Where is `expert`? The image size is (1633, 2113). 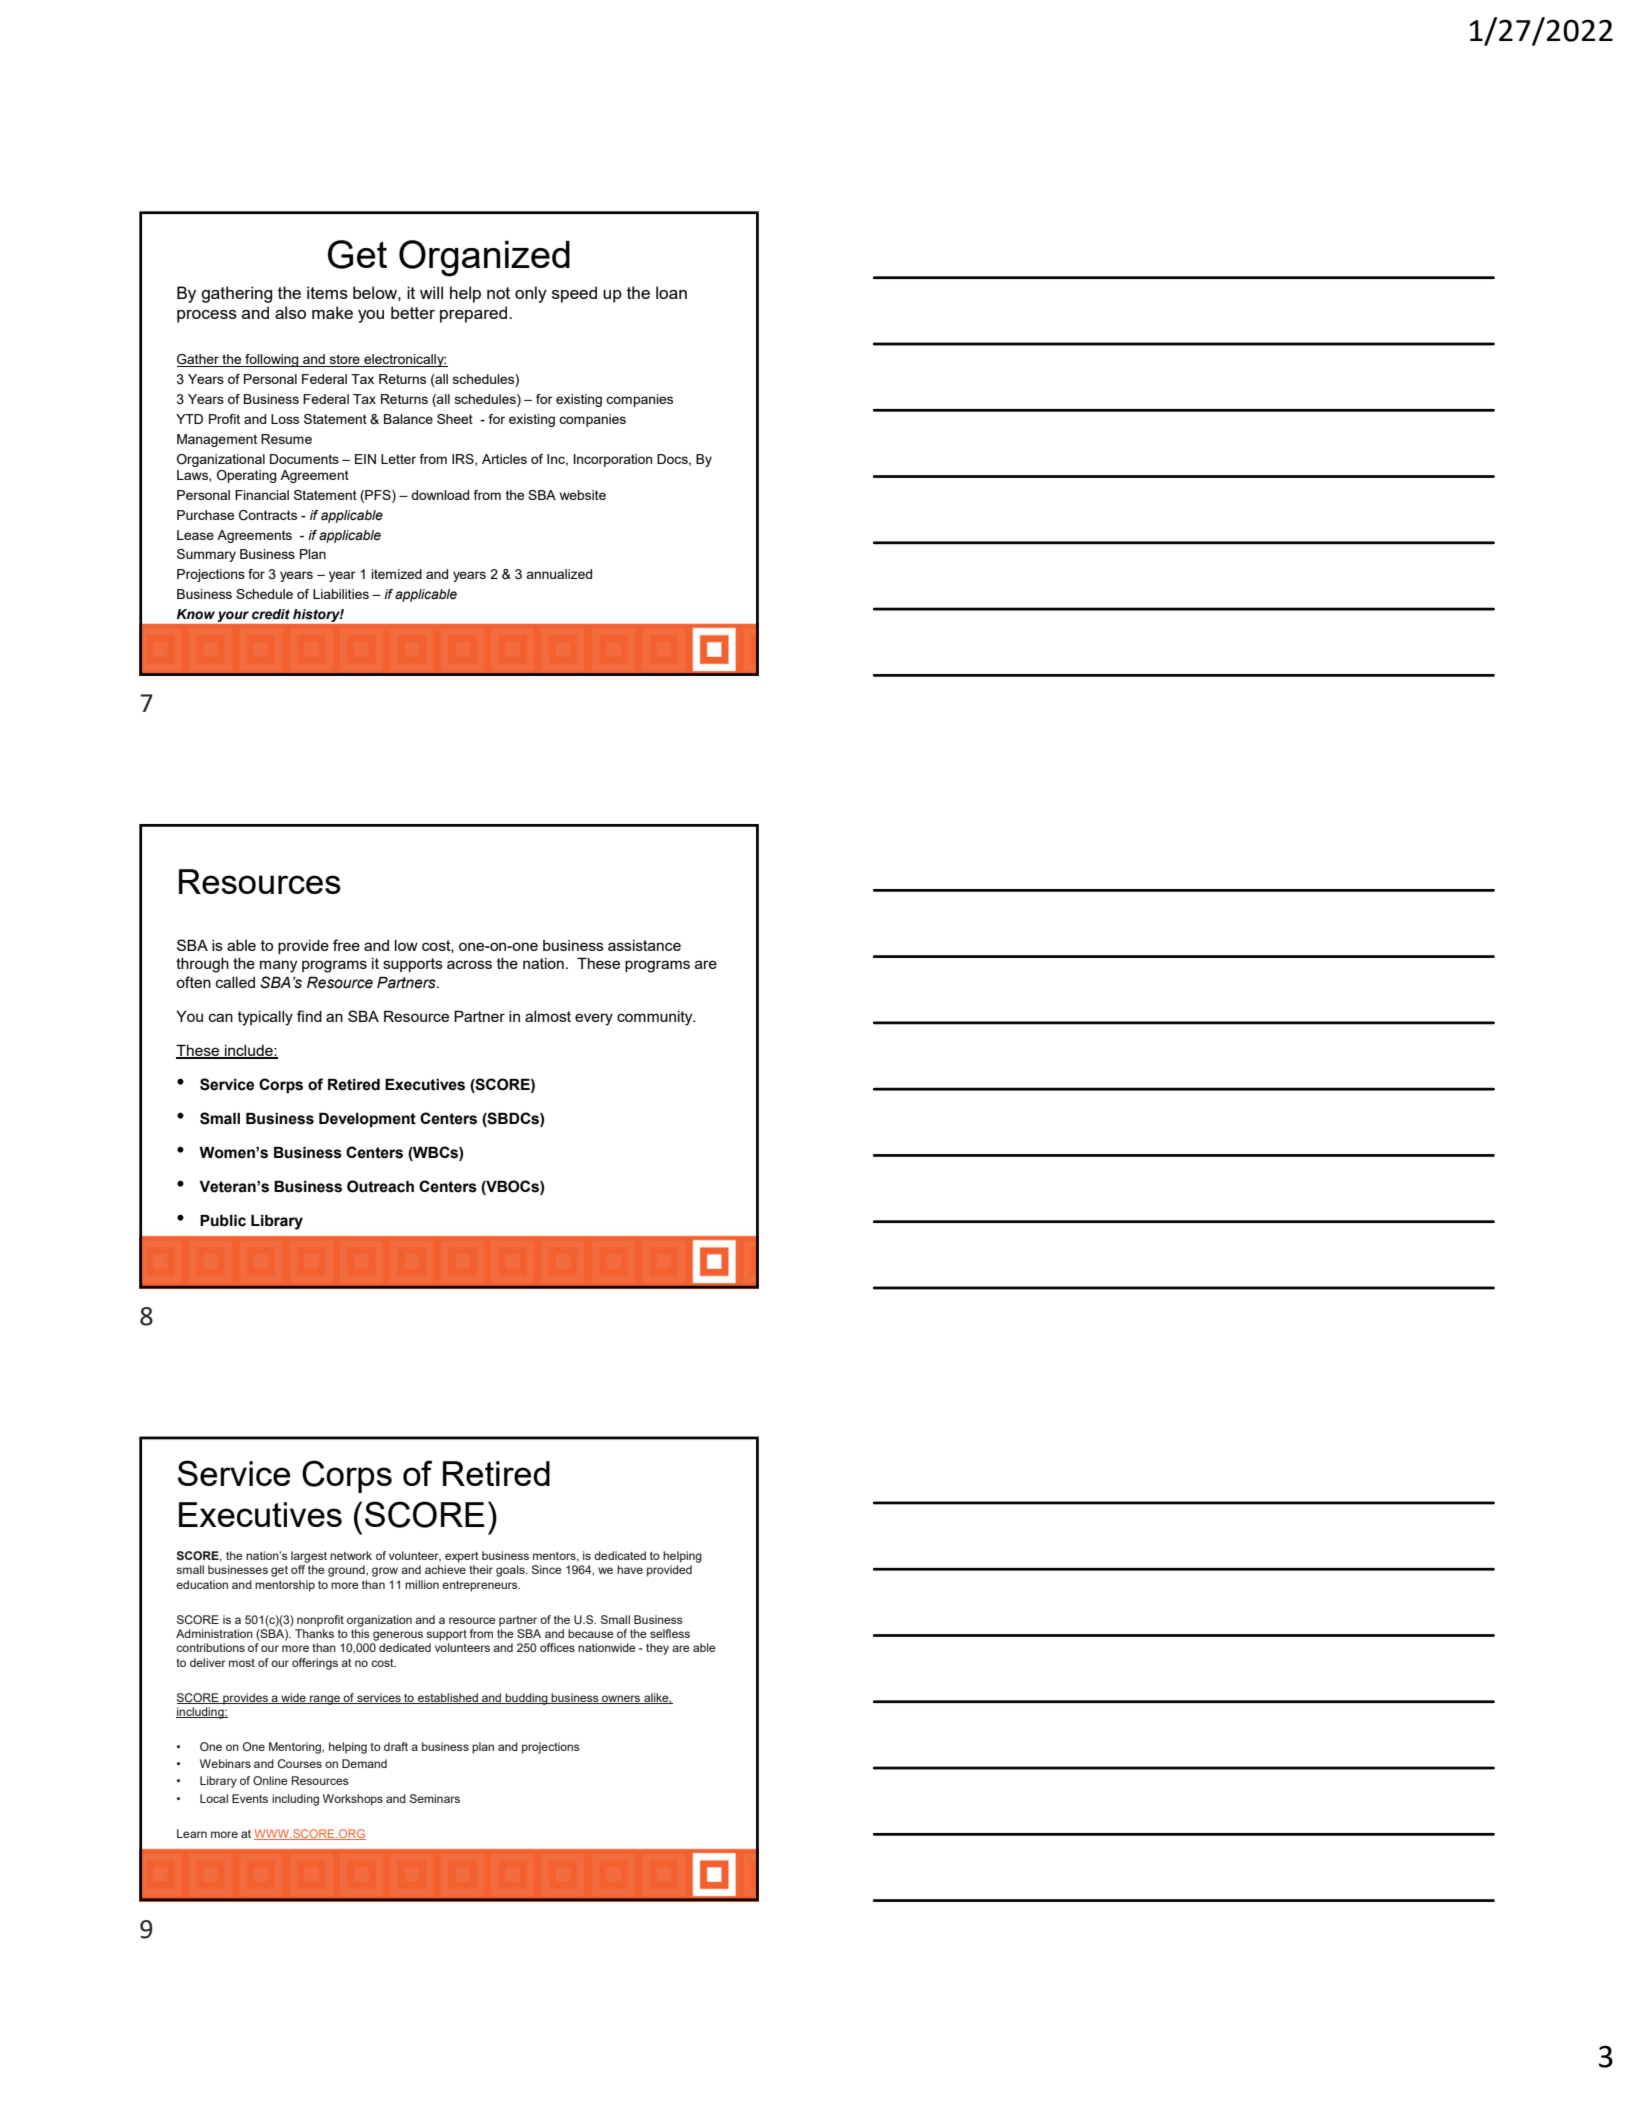 expert is located at coordinates (462, 1557).
